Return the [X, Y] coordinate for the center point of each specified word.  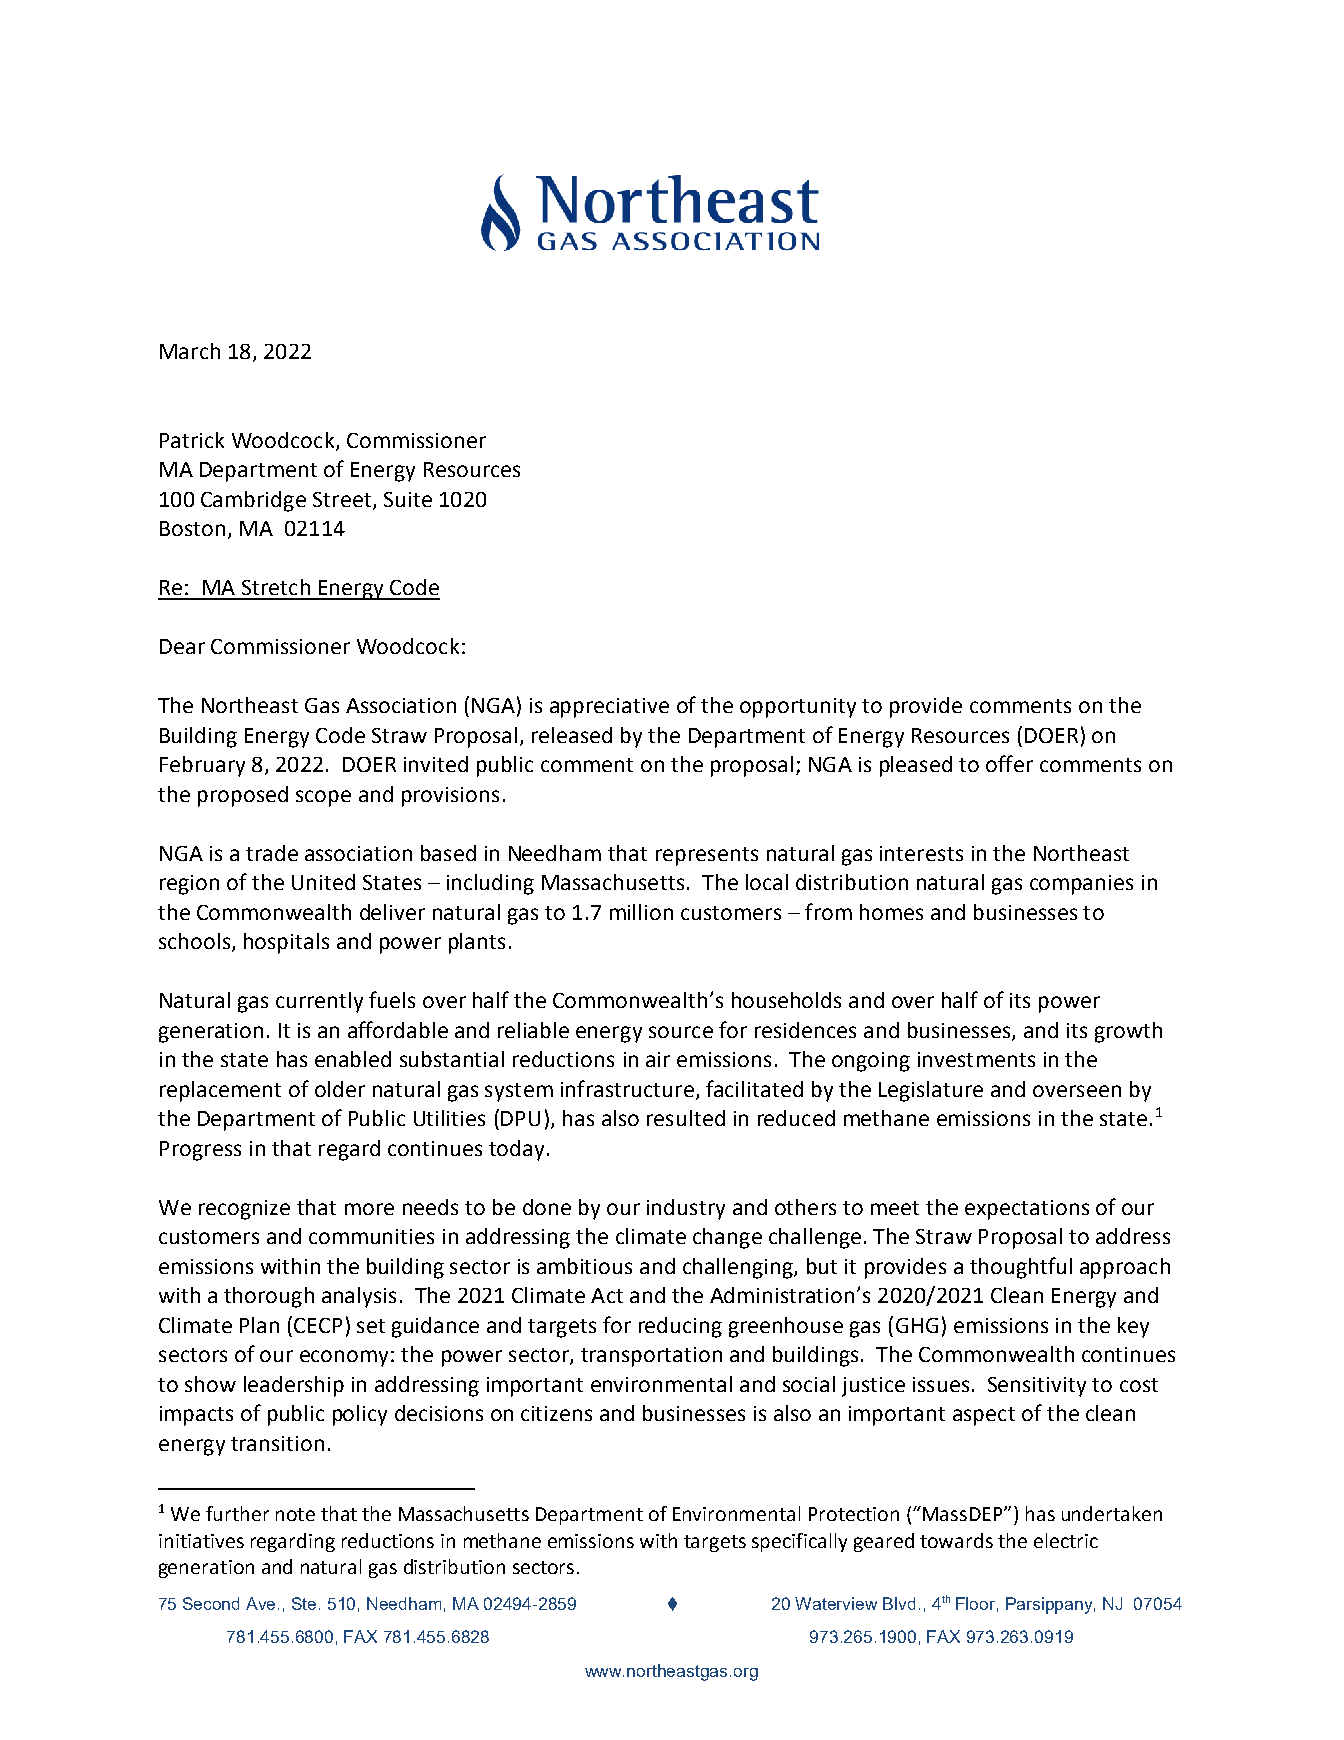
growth [1128, 1032]
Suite [408, 499]
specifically [799, 1542]
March [190, 351]
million [641, 912]
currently [319, 1002]
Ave [262, 1603]
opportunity [798, 708]
